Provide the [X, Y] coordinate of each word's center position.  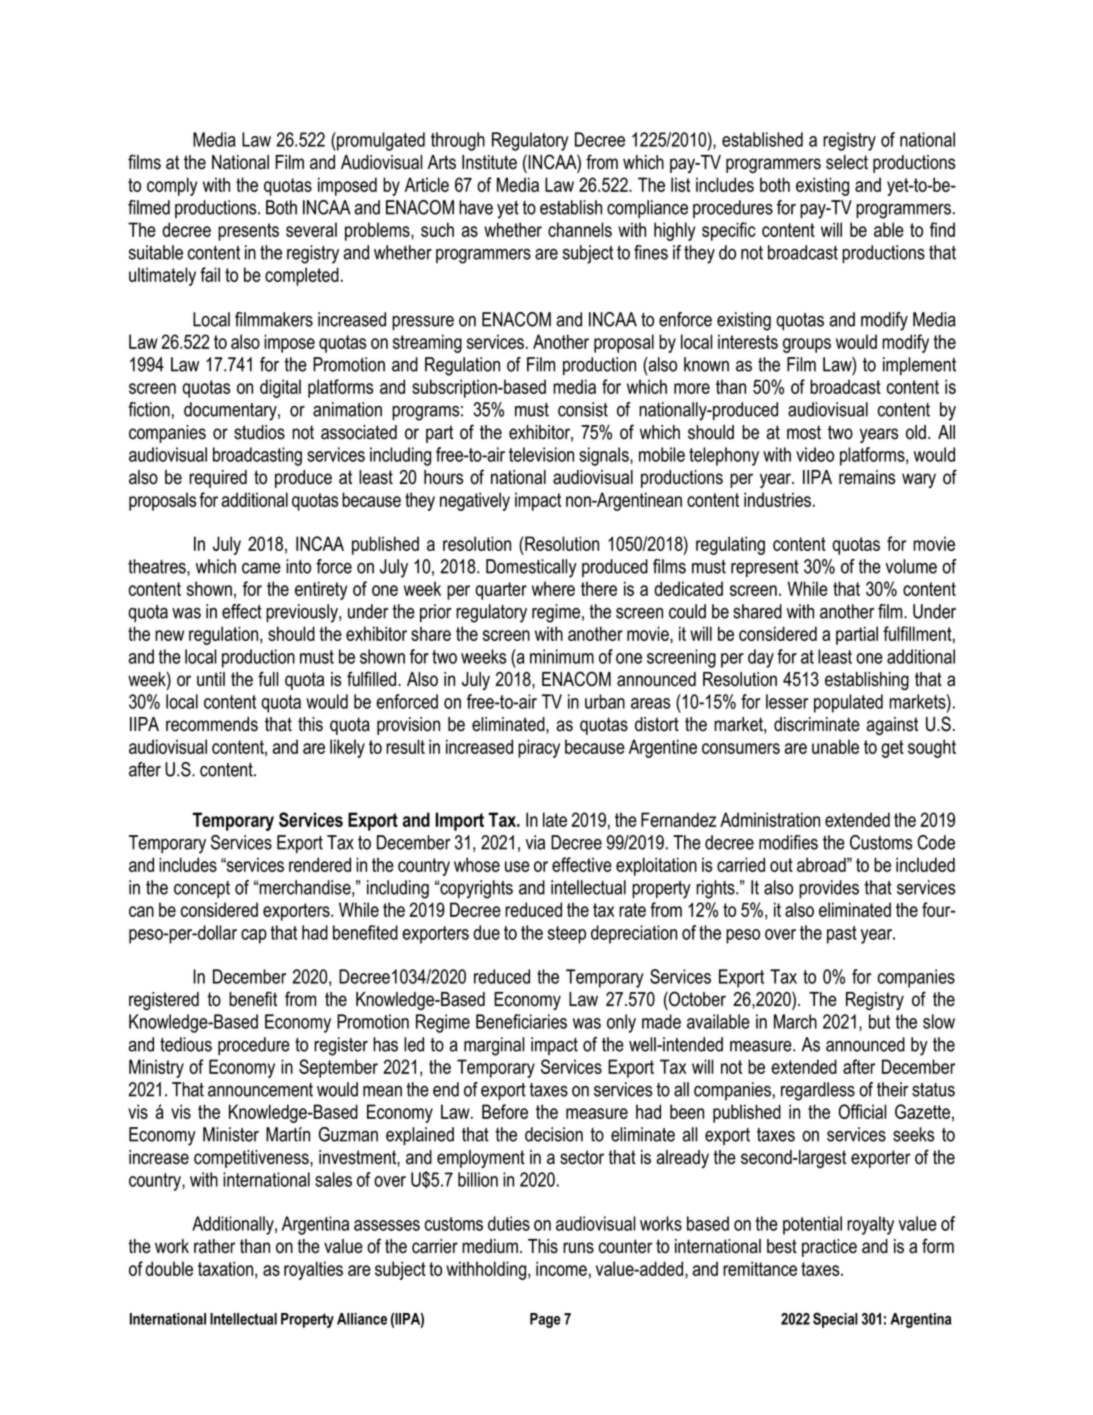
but [879, 1021]
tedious [186, 1044]
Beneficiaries [521, 1021]
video [815, 454]
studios [259, 432]
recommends [212, 724]
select [847, 162]
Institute [489, 162]
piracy [539, 748]
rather [215, 1246]
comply [172, 186]
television [541, 454]
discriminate [817, 724]
